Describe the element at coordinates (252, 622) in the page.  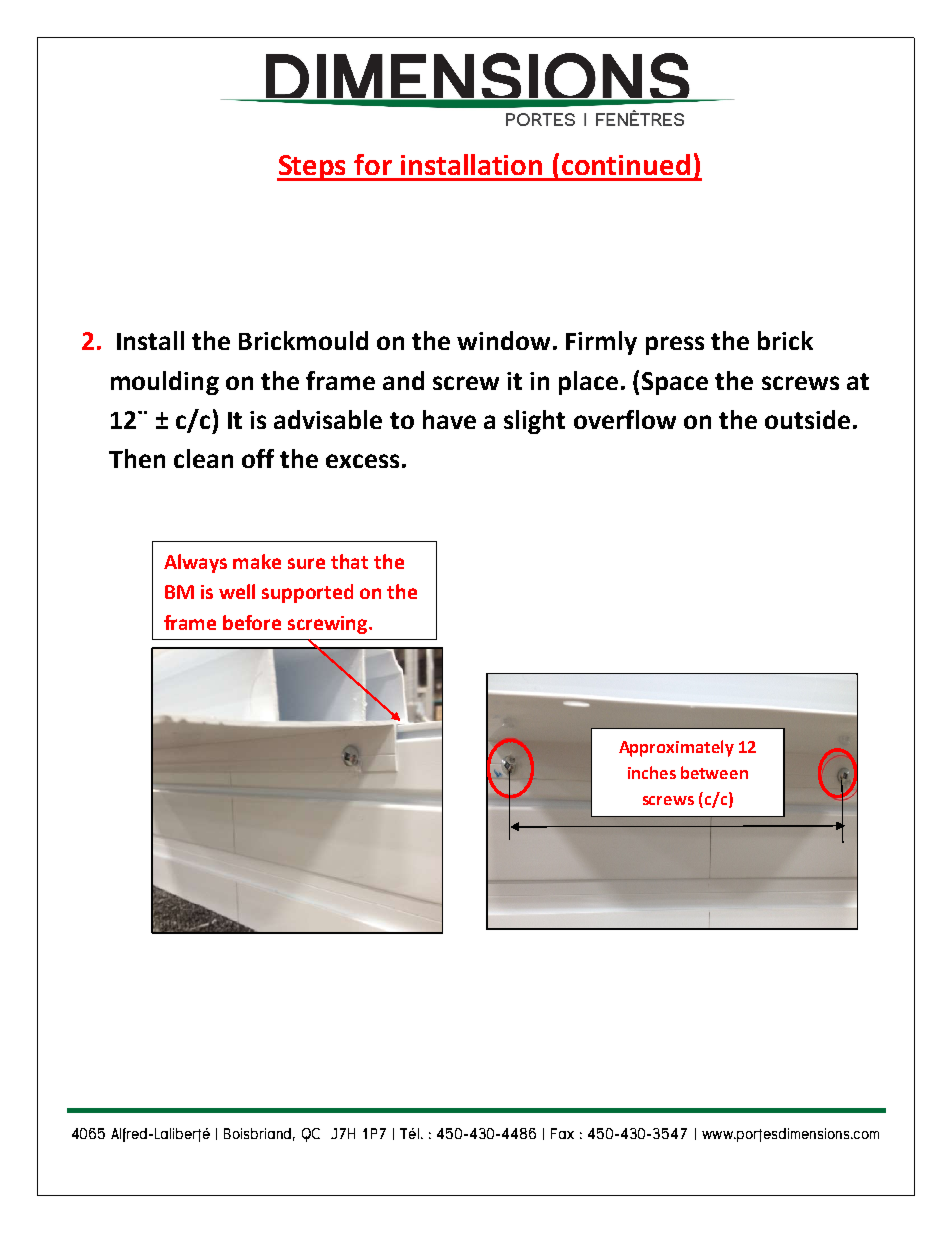
I see `before` at that location.
